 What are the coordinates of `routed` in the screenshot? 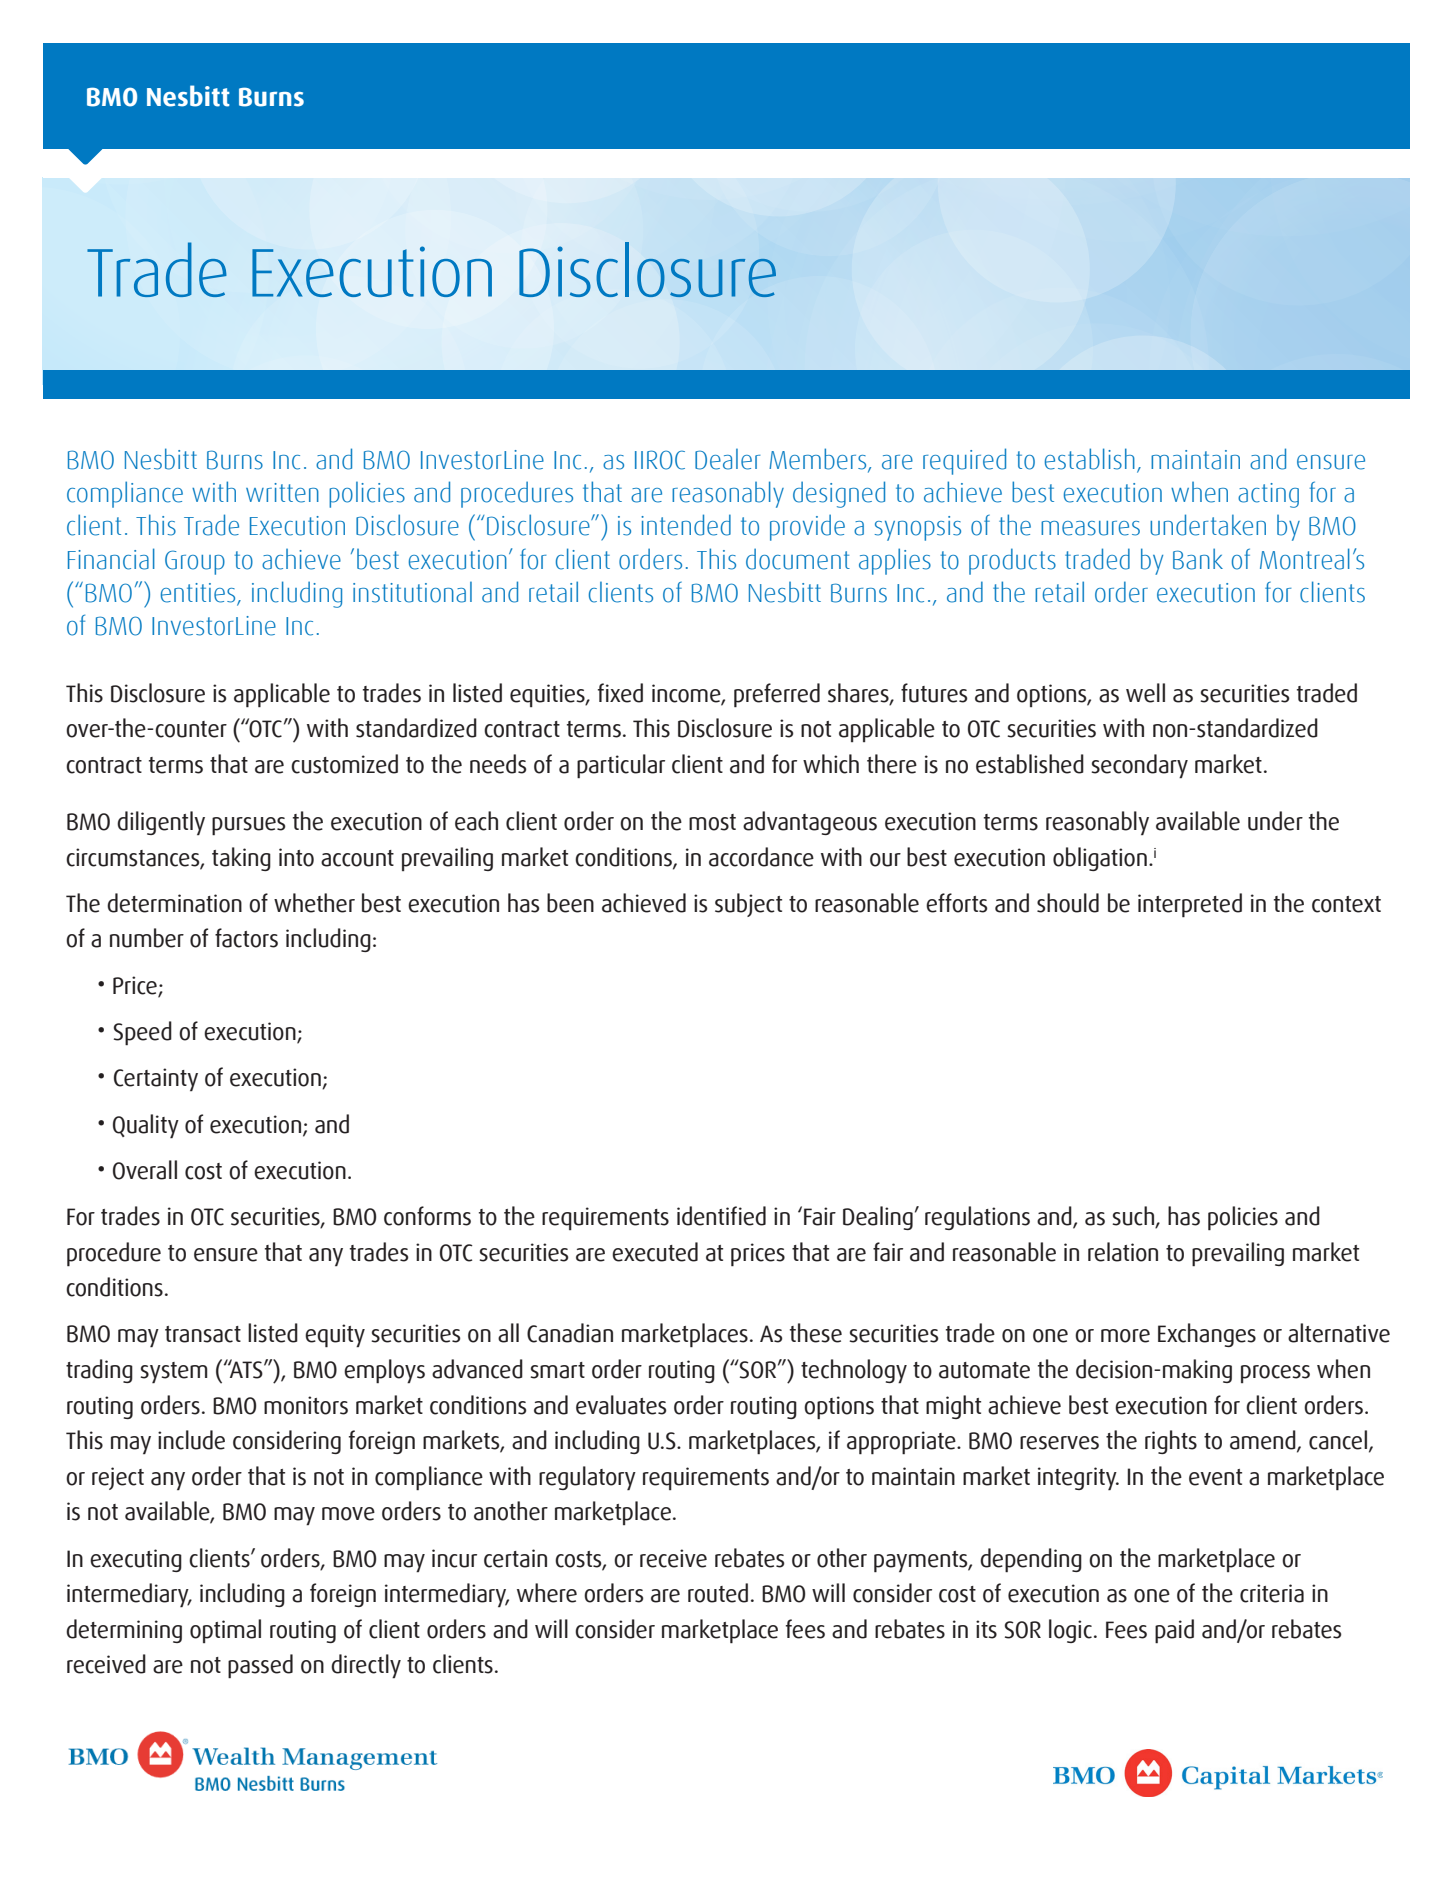 It's located at (718, 1593).
